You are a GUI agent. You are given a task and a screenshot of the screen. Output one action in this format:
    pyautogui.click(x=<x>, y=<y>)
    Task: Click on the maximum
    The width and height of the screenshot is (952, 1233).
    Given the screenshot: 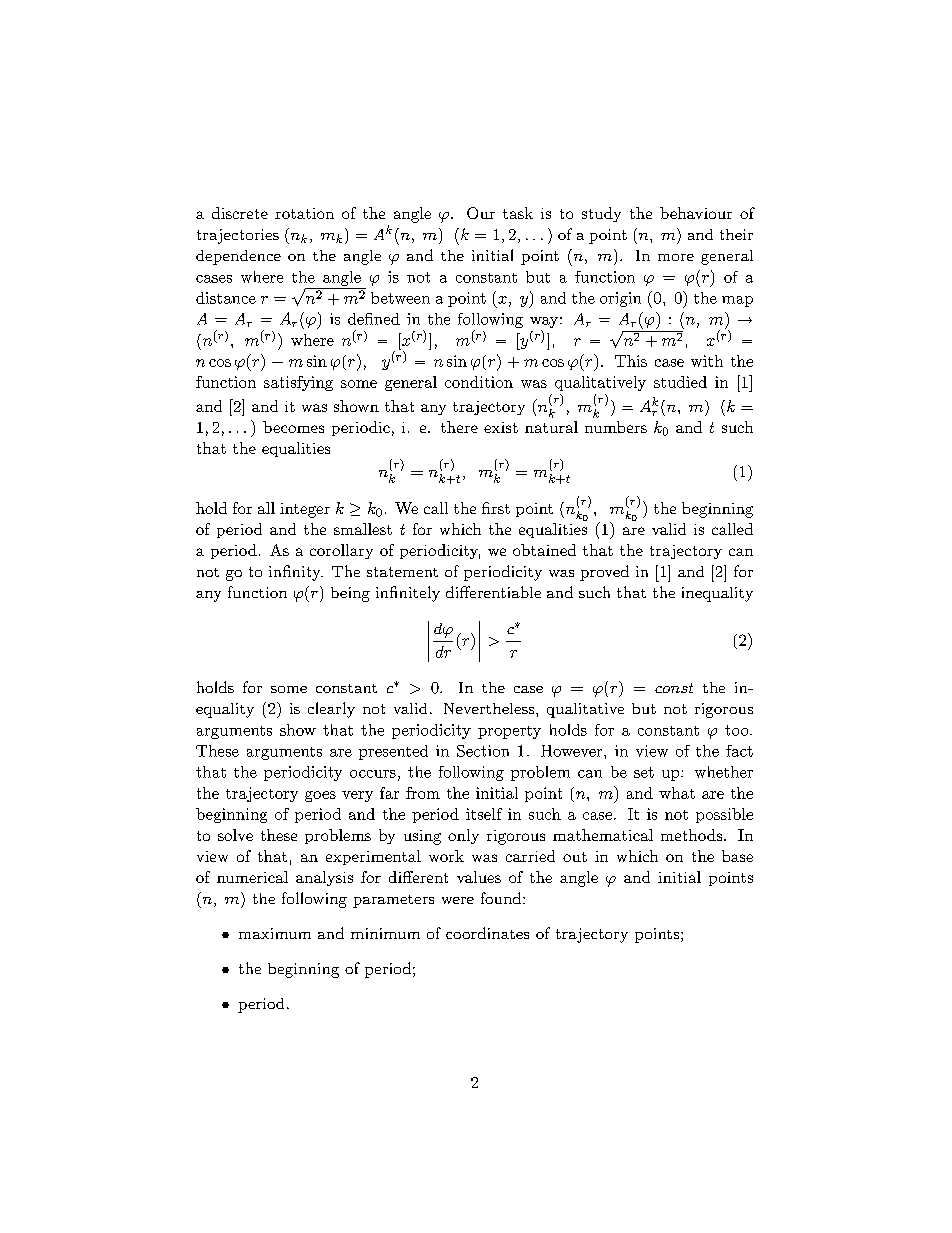 What is the action you would take?
    pyautogui.click(x=275, y=933)
